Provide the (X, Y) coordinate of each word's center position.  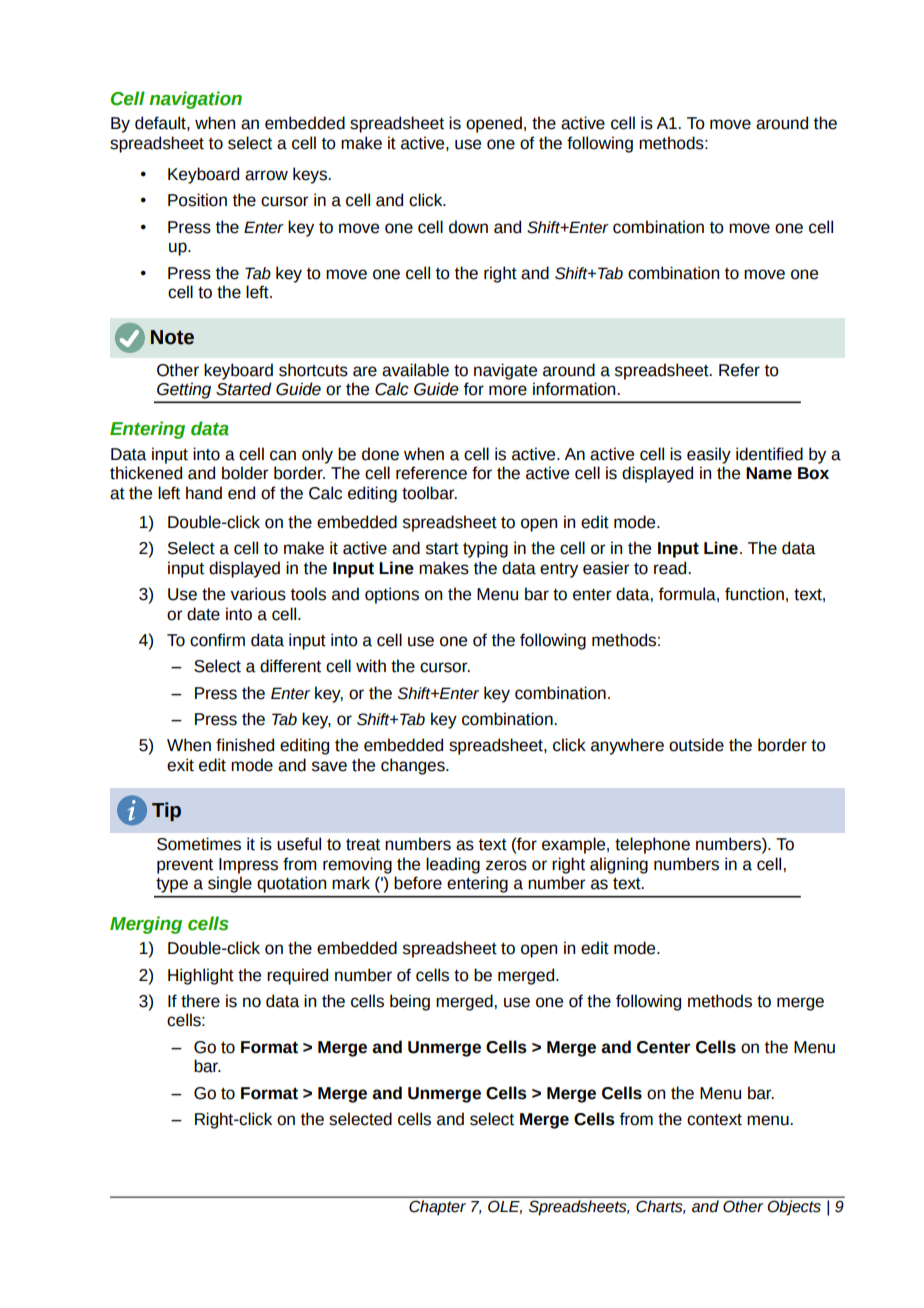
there (200, 1001)
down (468, 227)
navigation (195, 100)
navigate (505, 371)
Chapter (437, 1207)
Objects (794, 1207)
